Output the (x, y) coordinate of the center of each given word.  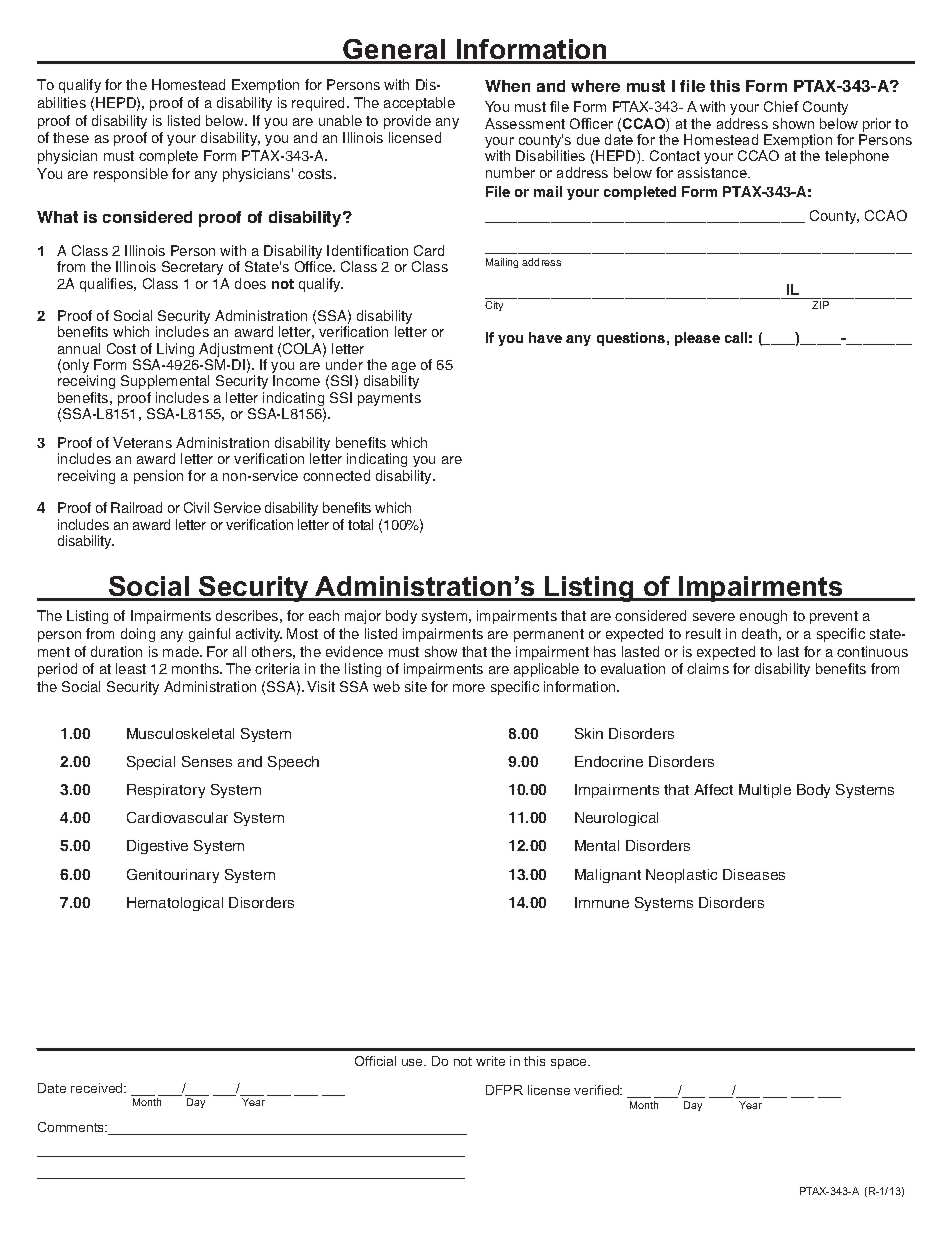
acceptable (419, 104)
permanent (549, 635)
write (490, 1061)
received (98, 1088)
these (71, 137)
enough (763, 617)
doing (138, 635)
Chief (781, 106)
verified (597, 1090)
